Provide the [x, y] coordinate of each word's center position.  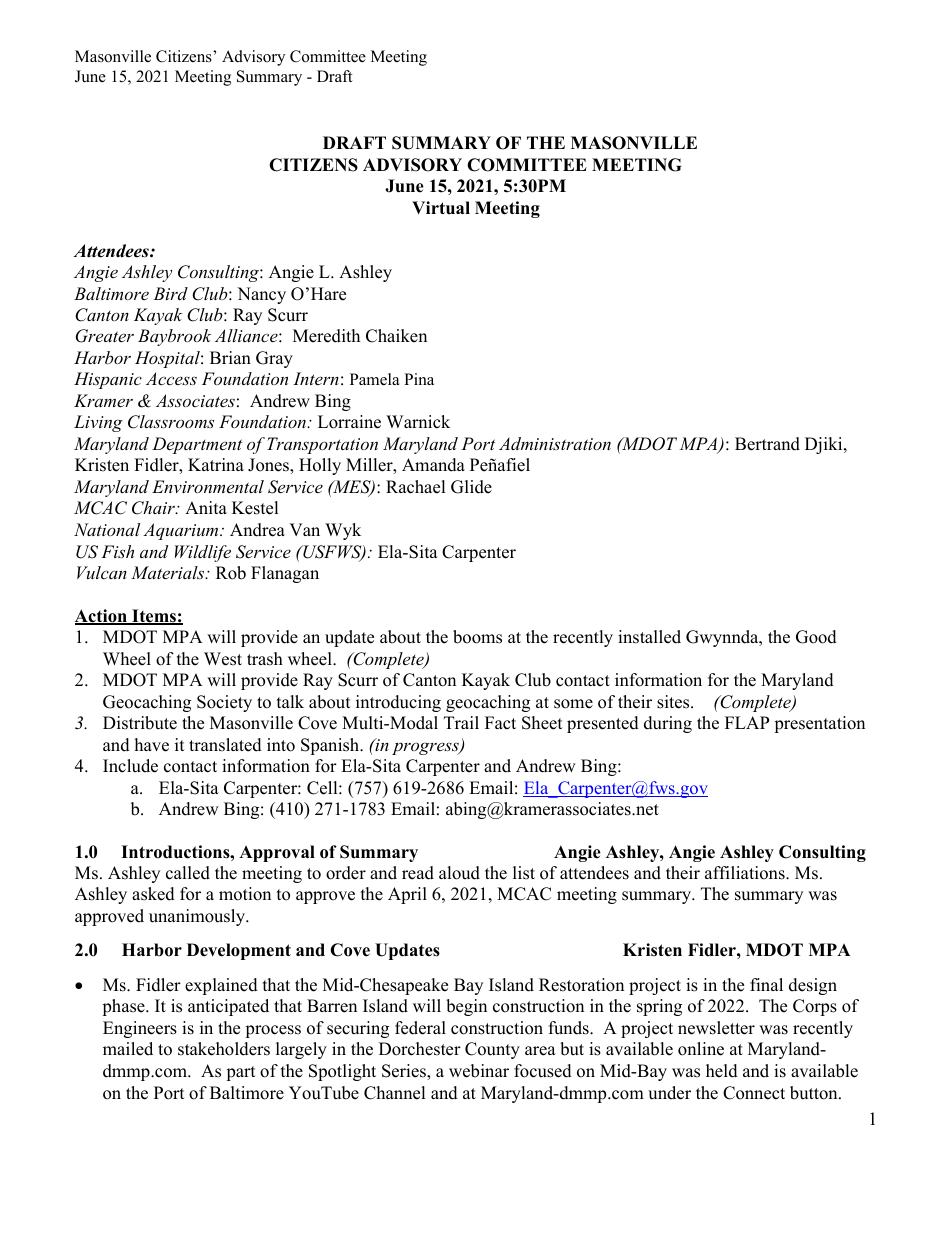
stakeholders [224, 1049]
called [188, 873]
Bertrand [767, 444]
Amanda [433, 465]
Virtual [441, 207]
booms [477, 637]
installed [649, 637]
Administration [555, 443]
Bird [170, 293]
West [223, 659]
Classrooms [171, 422]
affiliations [746, 873]
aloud [459, 873]
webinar [479, 1071]
